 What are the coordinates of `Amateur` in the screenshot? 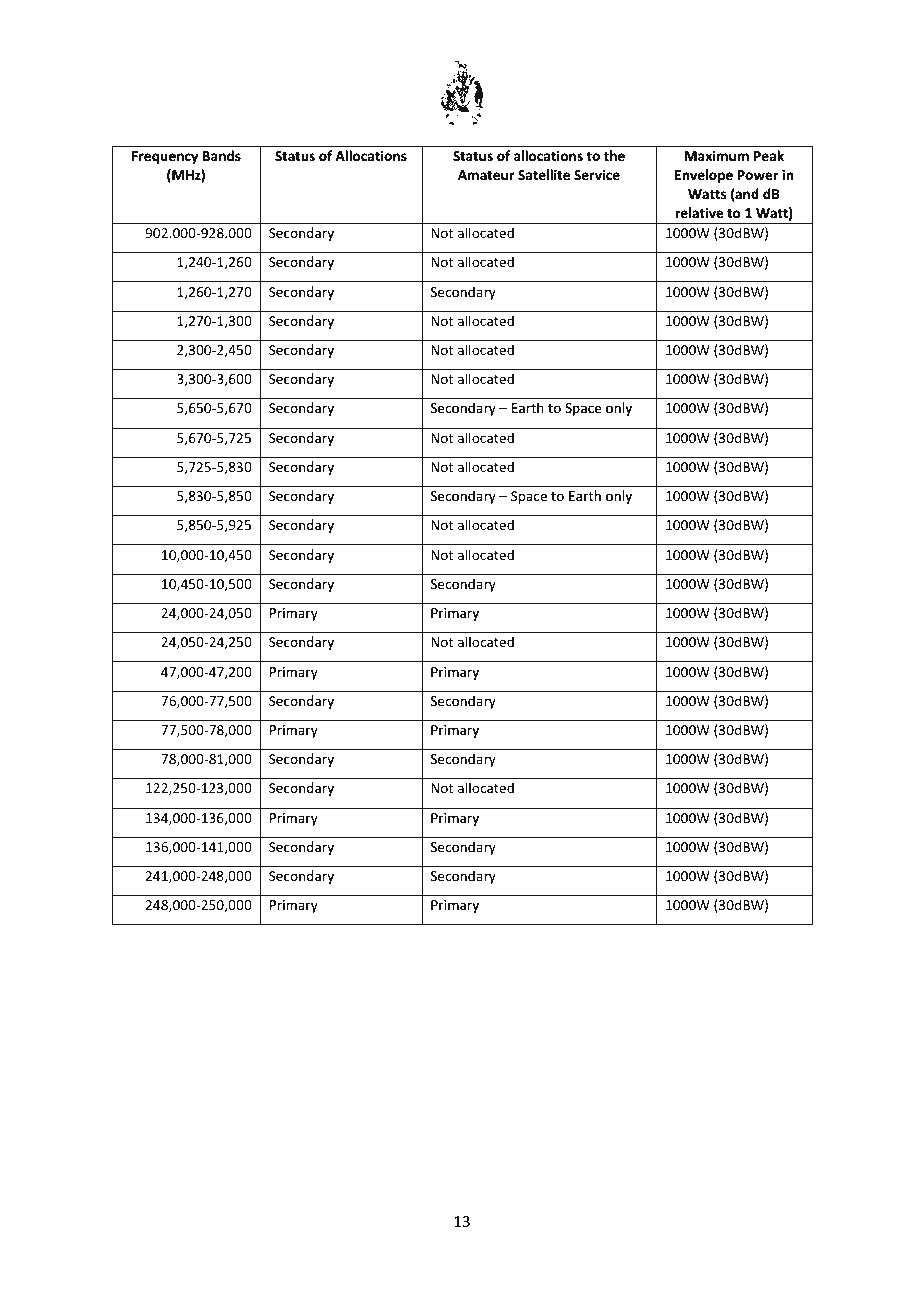 It's located at (486, 175).
